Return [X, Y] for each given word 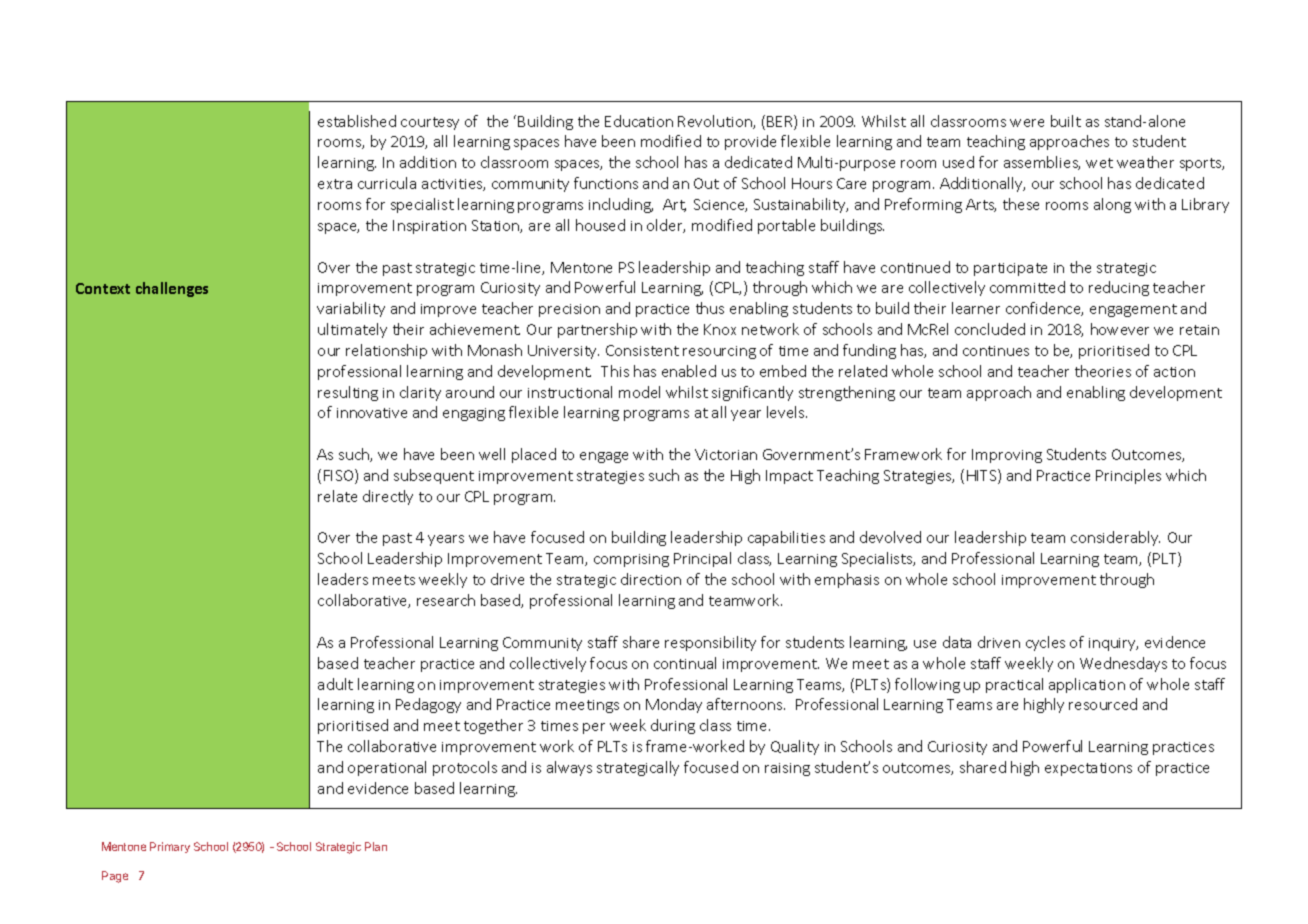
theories [1103, 371]
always [569, 768]
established [357, 121]
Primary [170, 847]
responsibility [710, 643]
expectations [1088, 769]
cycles [1045, 643]
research [446, 600]
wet [1099, 163]
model [639, 392]
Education [639, 121]
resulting [348, 393]
